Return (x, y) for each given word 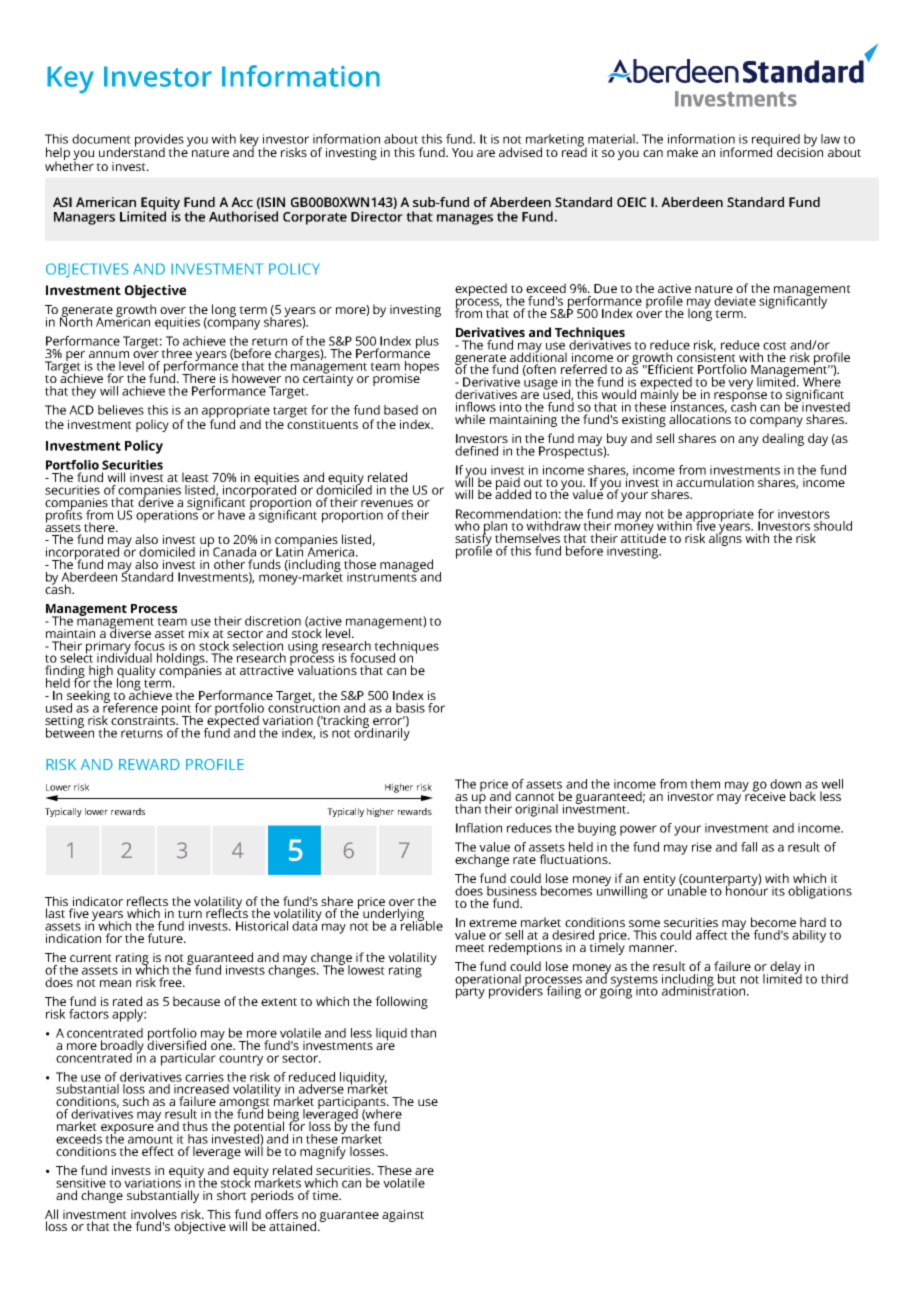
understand (132, 151)
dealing (783, 439)
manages (465, 219)
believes (121, 410)
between (70, 731)
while (470, 419)
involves (154, 1214)
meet (470, 948)
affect (712, 935)
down (785, 784)
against (403, 1216)
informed (746, 151)
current (91, 958)
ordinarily (382, 733)
